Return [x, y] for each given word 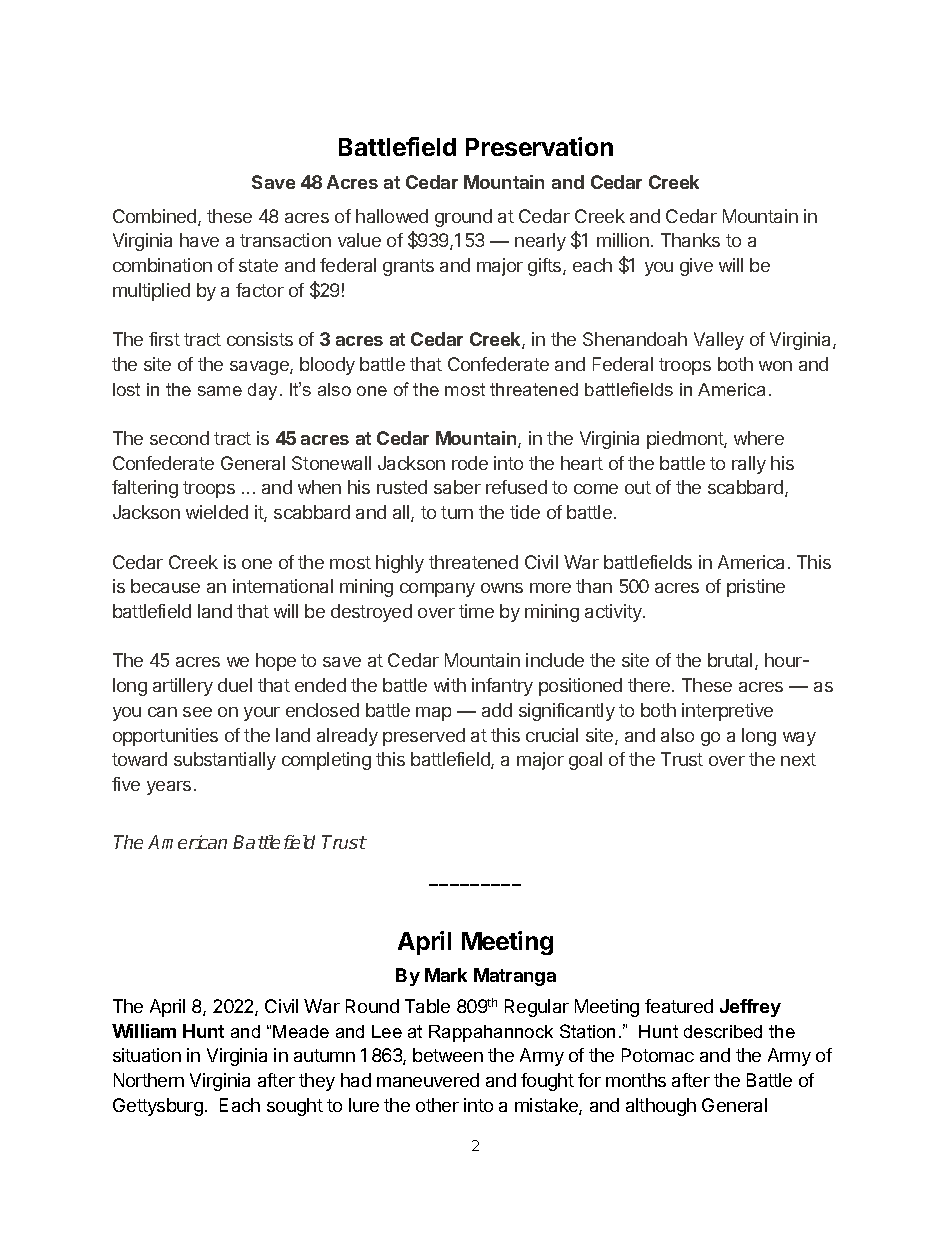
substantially [225, 761]
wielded [217, 512]
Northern [149, 1080]
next [798, 759]
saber [457, 487]
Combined [156, 217]
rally [749, 465]
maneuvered [428, 1080]
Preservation [539, 146]
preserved [424, 737]
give [696, 267]
